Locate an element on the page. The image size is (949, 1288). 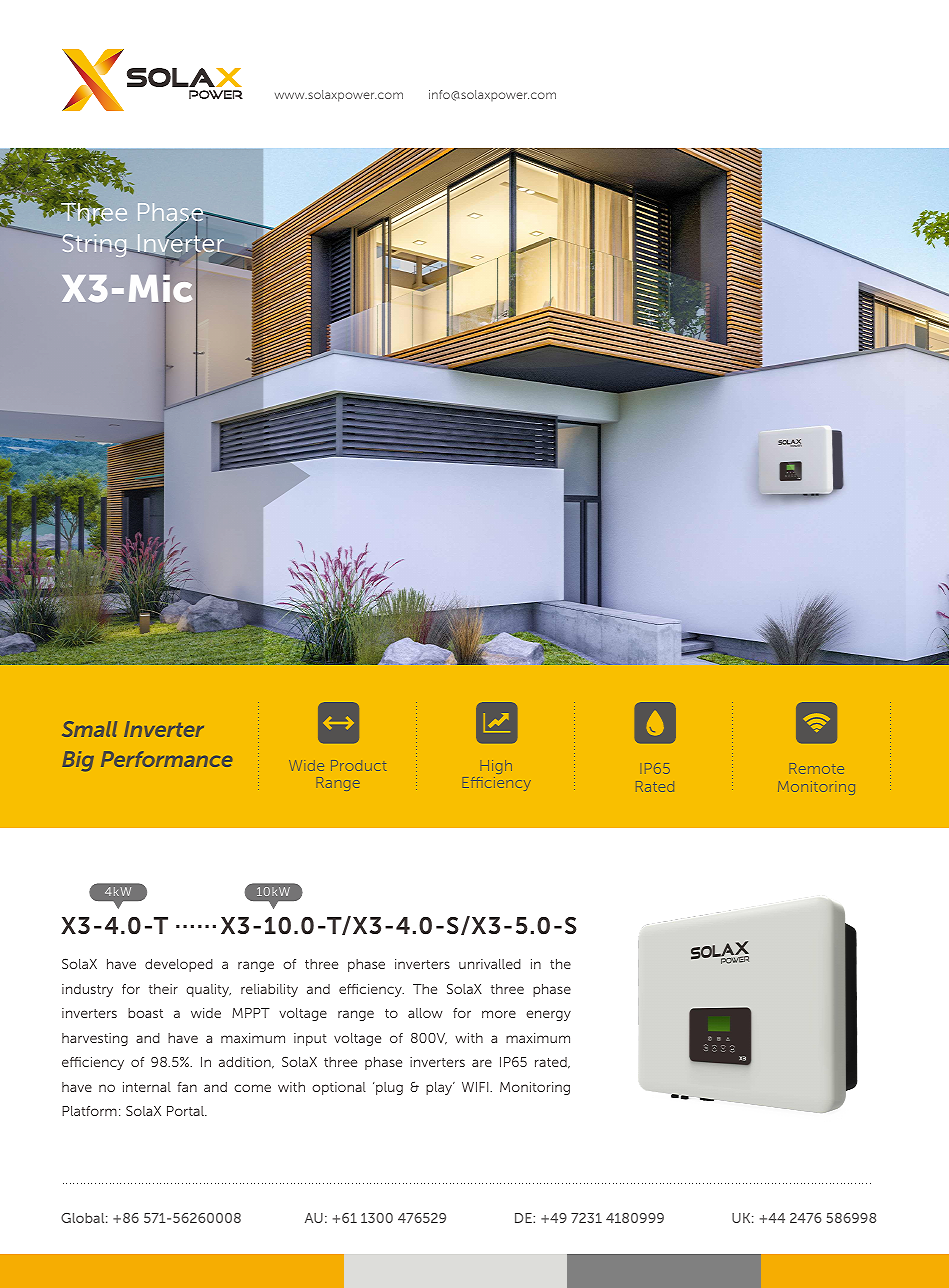
High is located at coordinates (495, 769).
